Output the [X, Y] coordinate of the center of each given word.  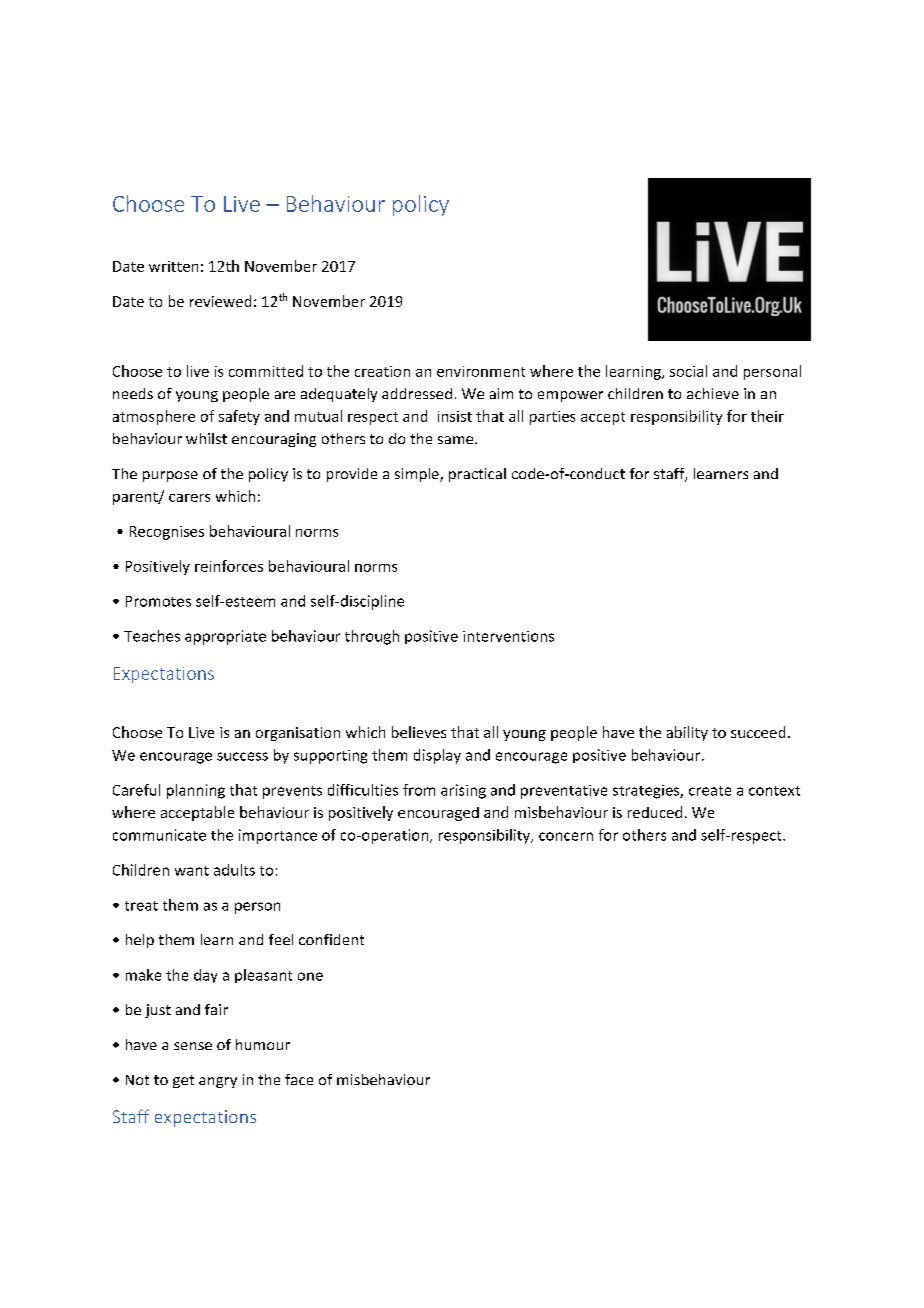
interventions [508, 636]
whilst [206, 438]
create [710, 791]
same [457, 440]
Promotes [158, 601]
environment [481, 371]
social [688, 371]
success [242, 756]
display [437, 756]
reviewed [220, 301]
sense [193, 1046]
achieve [713, 393]
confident [331, 939]
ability [687, 733]
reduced [655, 812]
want [192, 871]
